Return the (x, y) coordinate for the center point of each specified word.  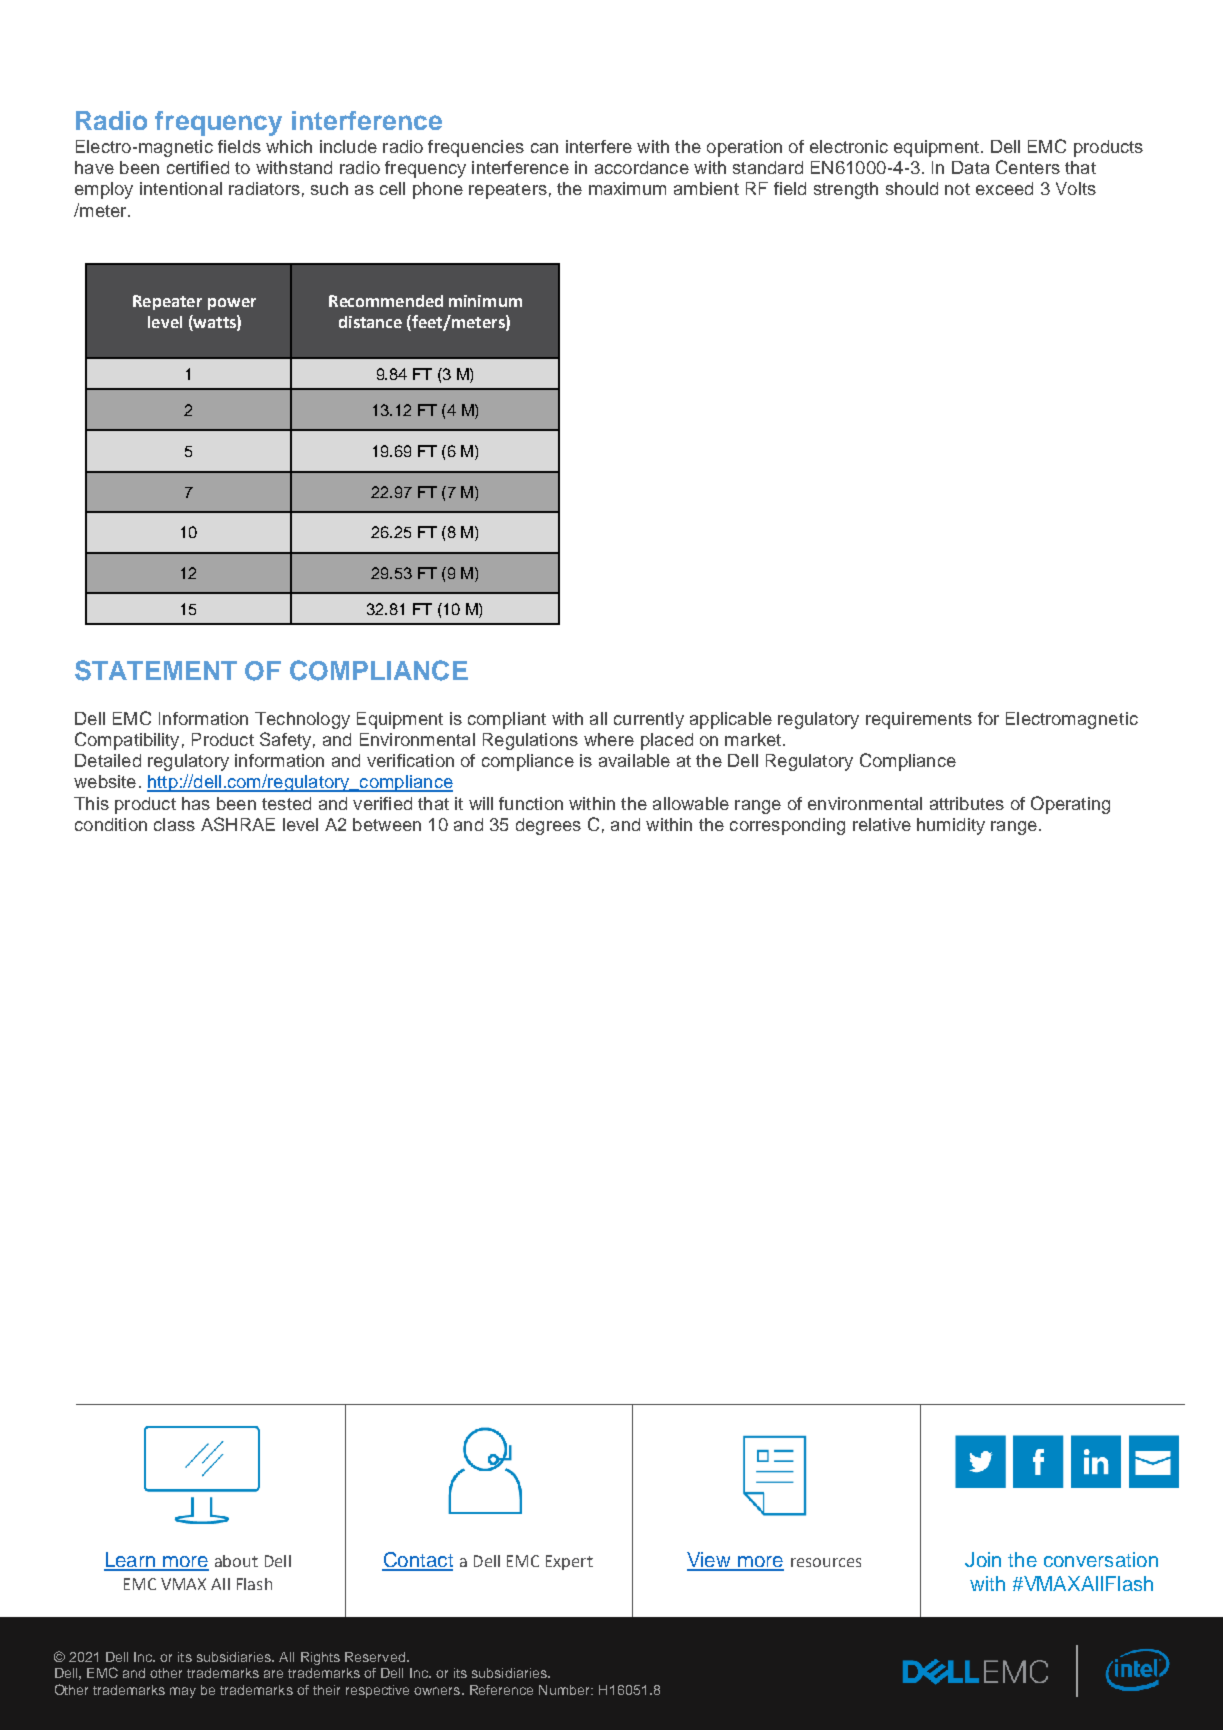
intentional (181, 188)
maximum (627, 188)
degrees (548, 826)
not (957, 189)
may (183, 1692)
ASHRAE (238, 824)
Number (566, 1690)
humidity (951, 826)
